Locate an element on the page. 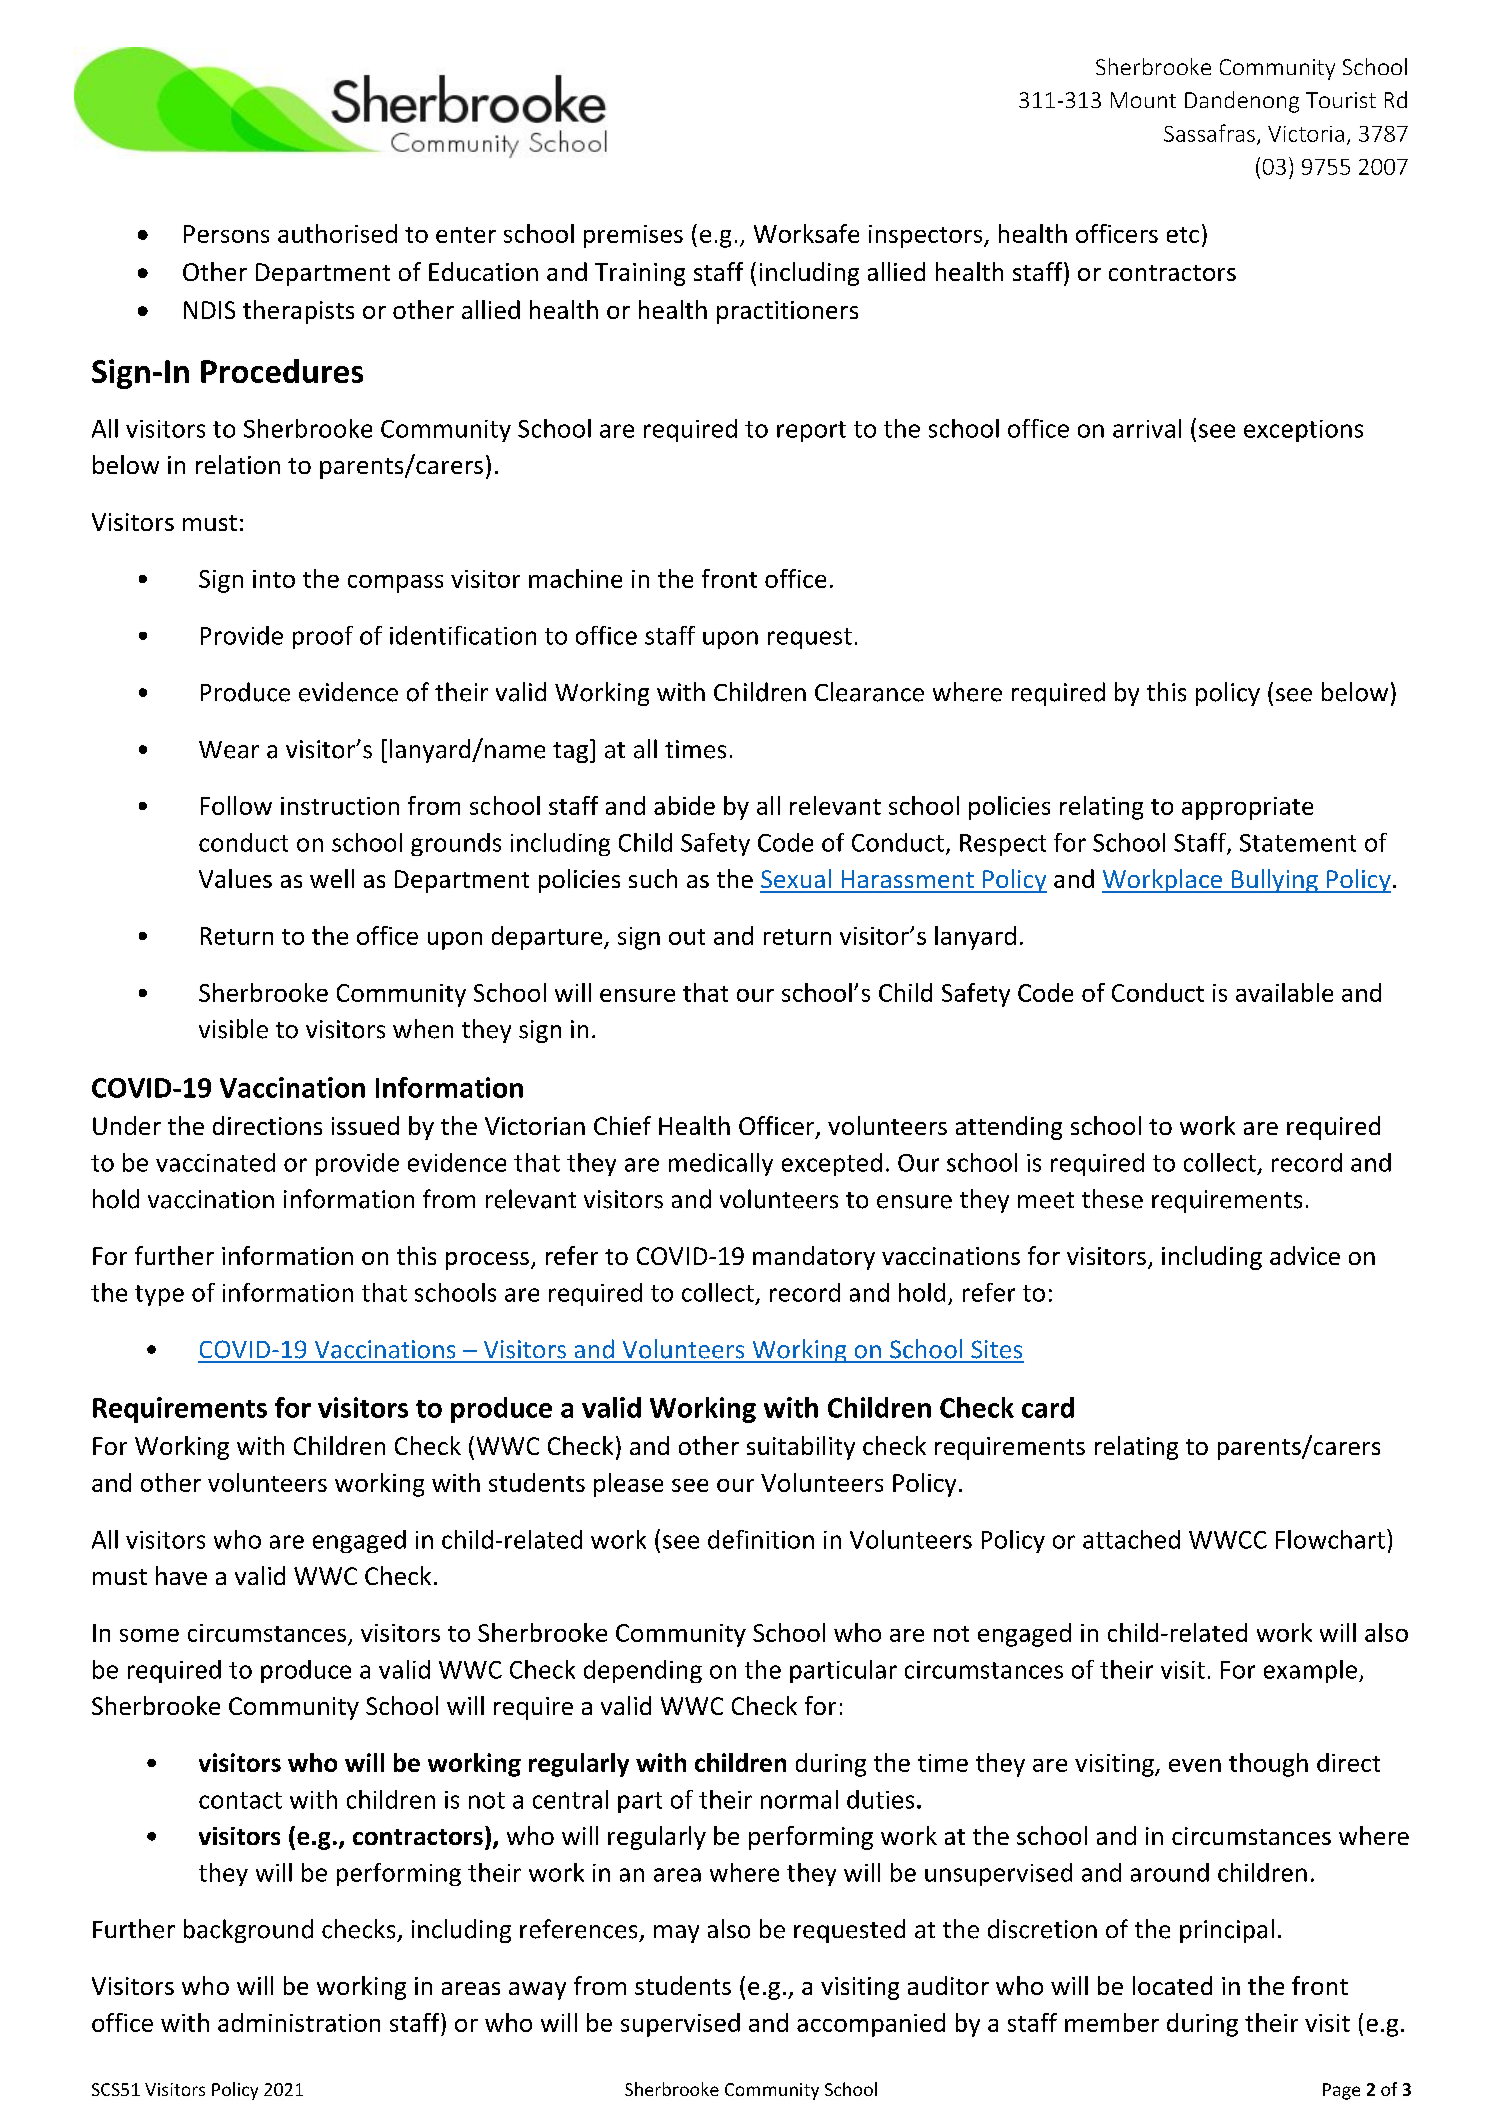 The image size is (1503, 2126). these is located at coordinates (1112, 1199).
